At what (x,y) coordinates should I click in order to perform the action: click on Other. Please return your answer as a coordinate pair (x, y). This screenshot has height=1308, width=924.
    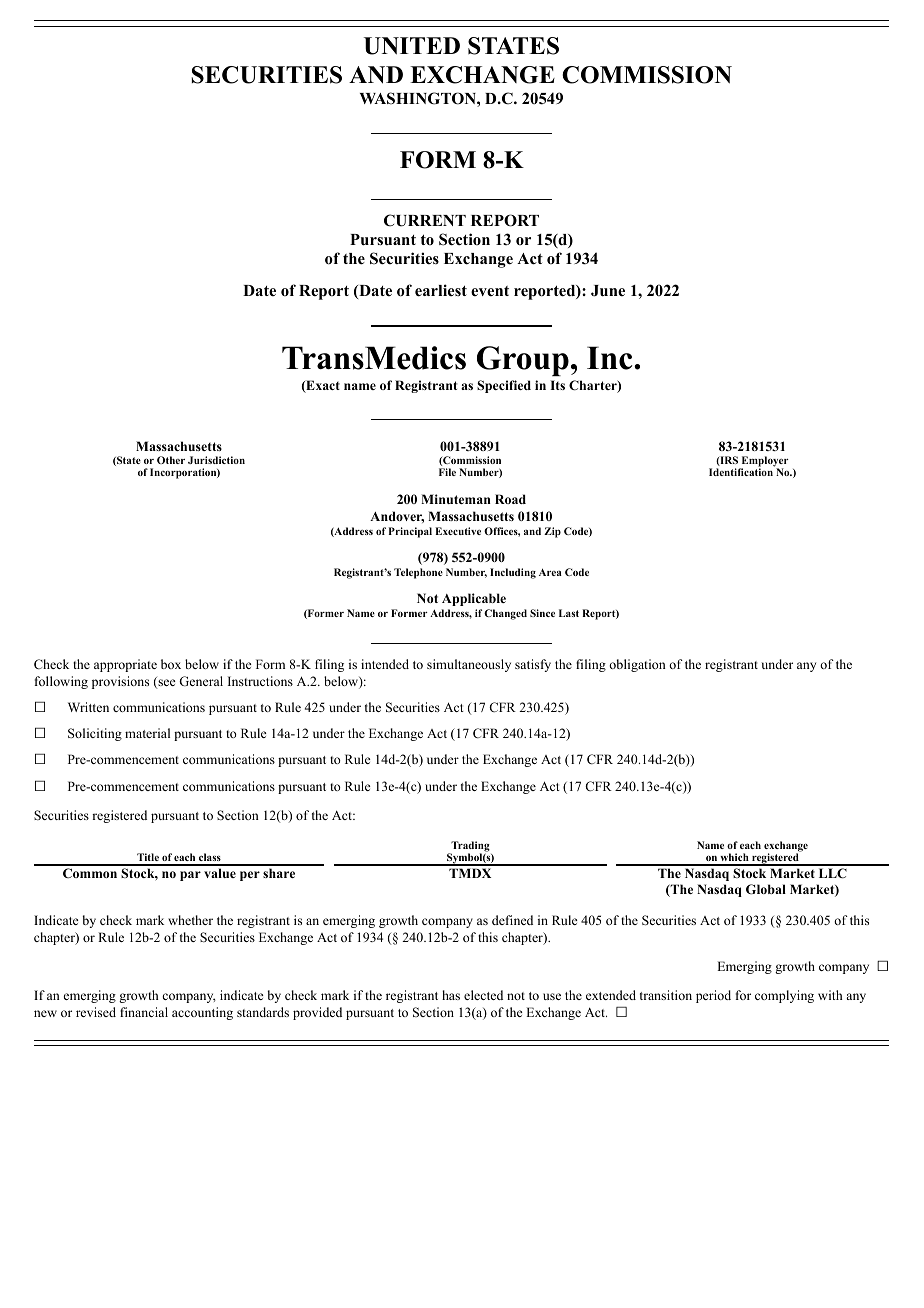
    Looking at the image, I should click on (171, 460).
